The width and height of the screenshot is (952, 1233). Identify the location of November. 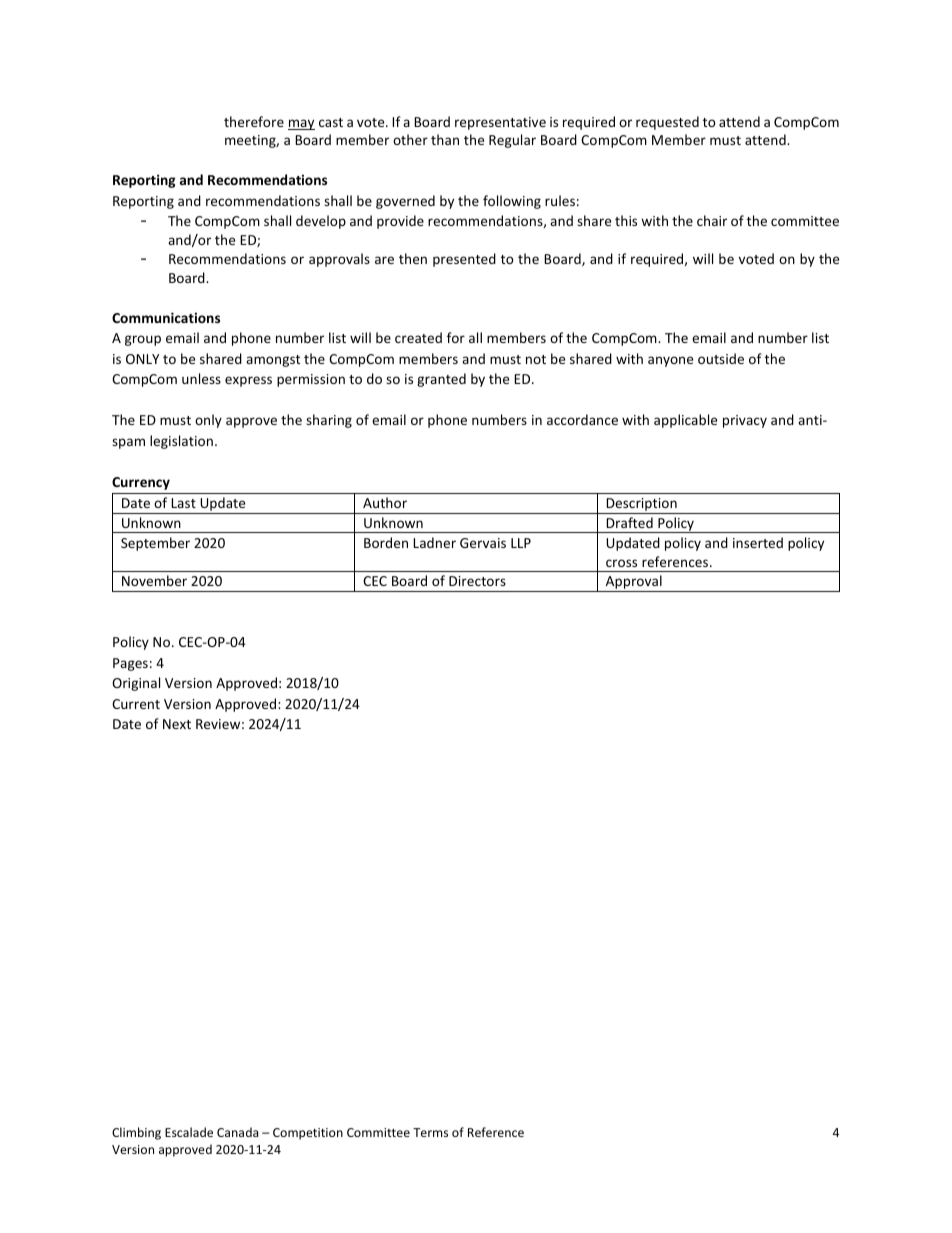
(154, 580).
